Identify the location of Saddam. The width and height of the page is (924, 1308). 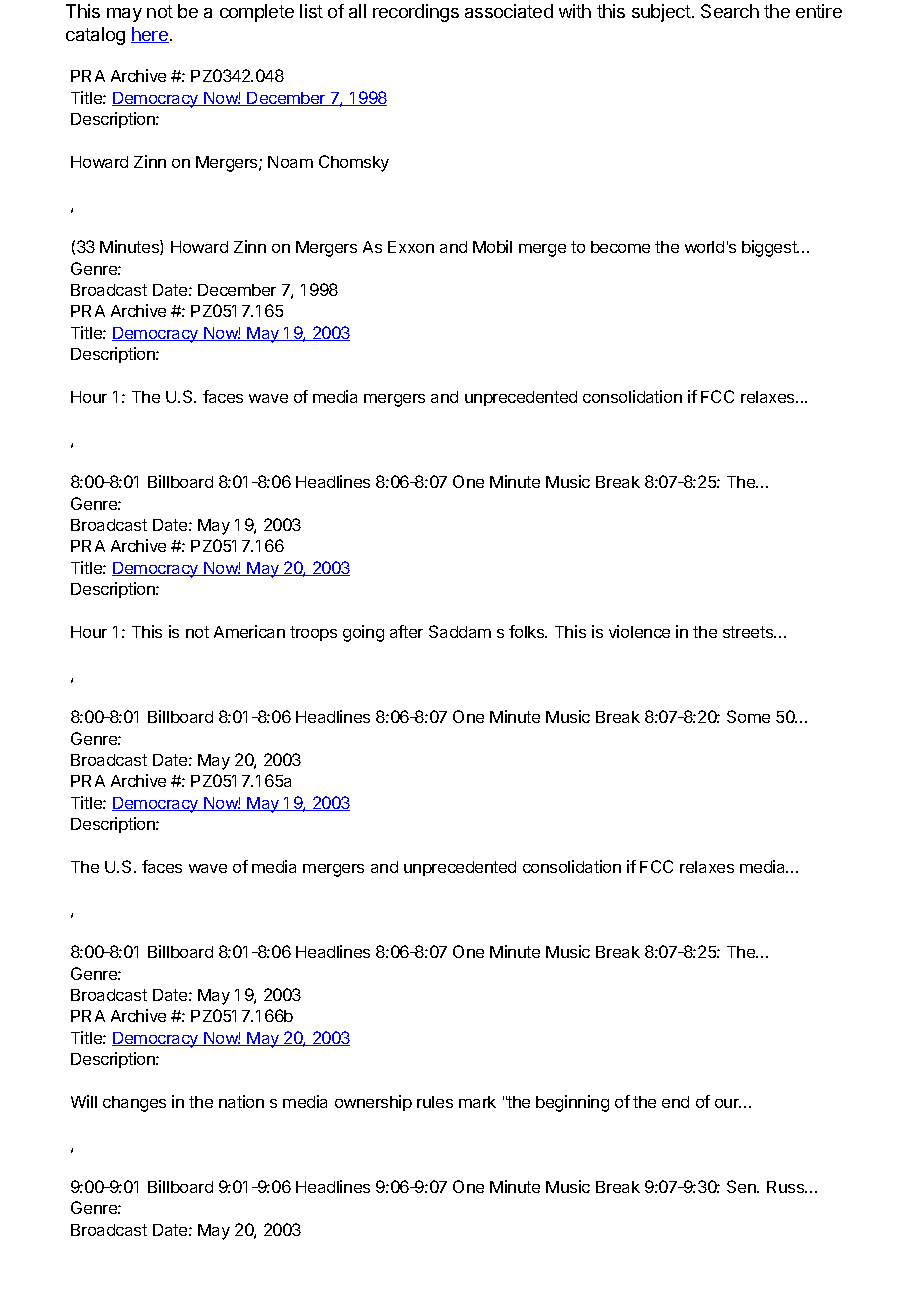
(460, 631).
